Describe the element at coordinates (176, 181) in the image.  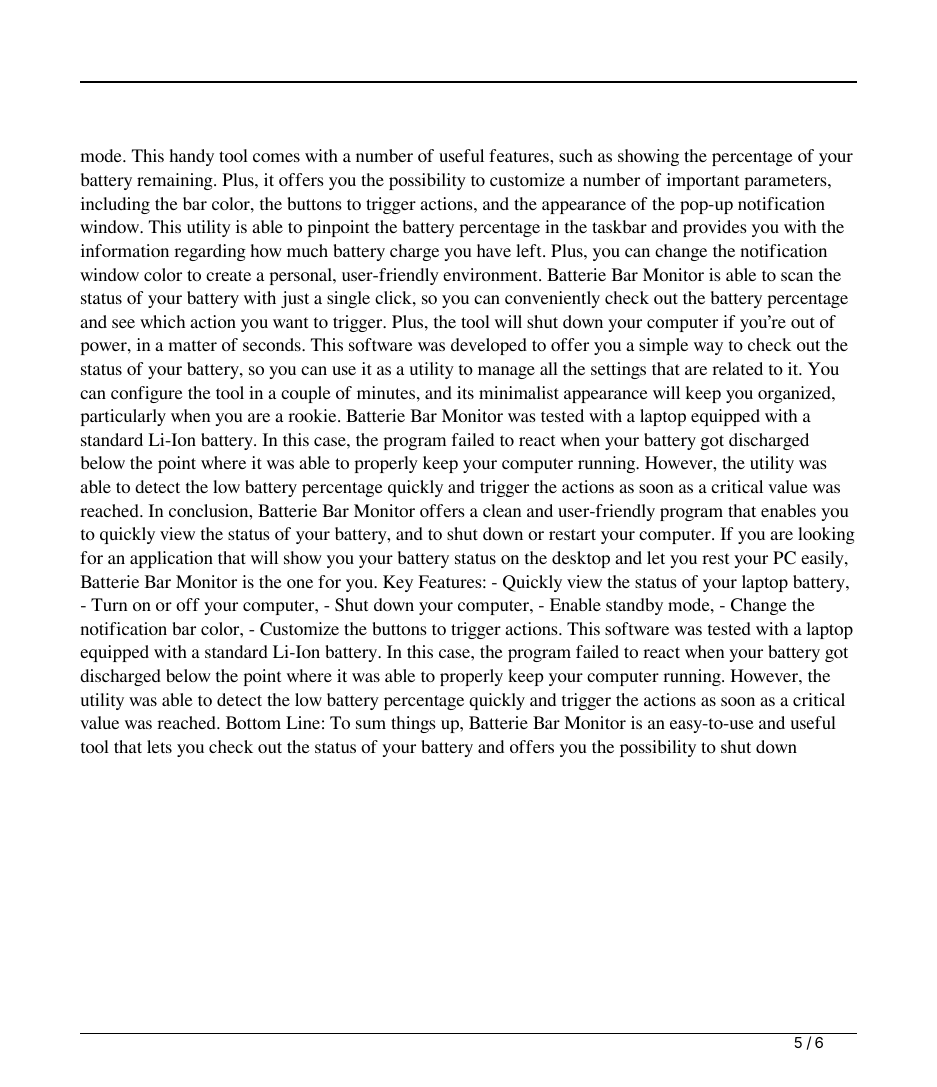
I see `remaining` at that location.
